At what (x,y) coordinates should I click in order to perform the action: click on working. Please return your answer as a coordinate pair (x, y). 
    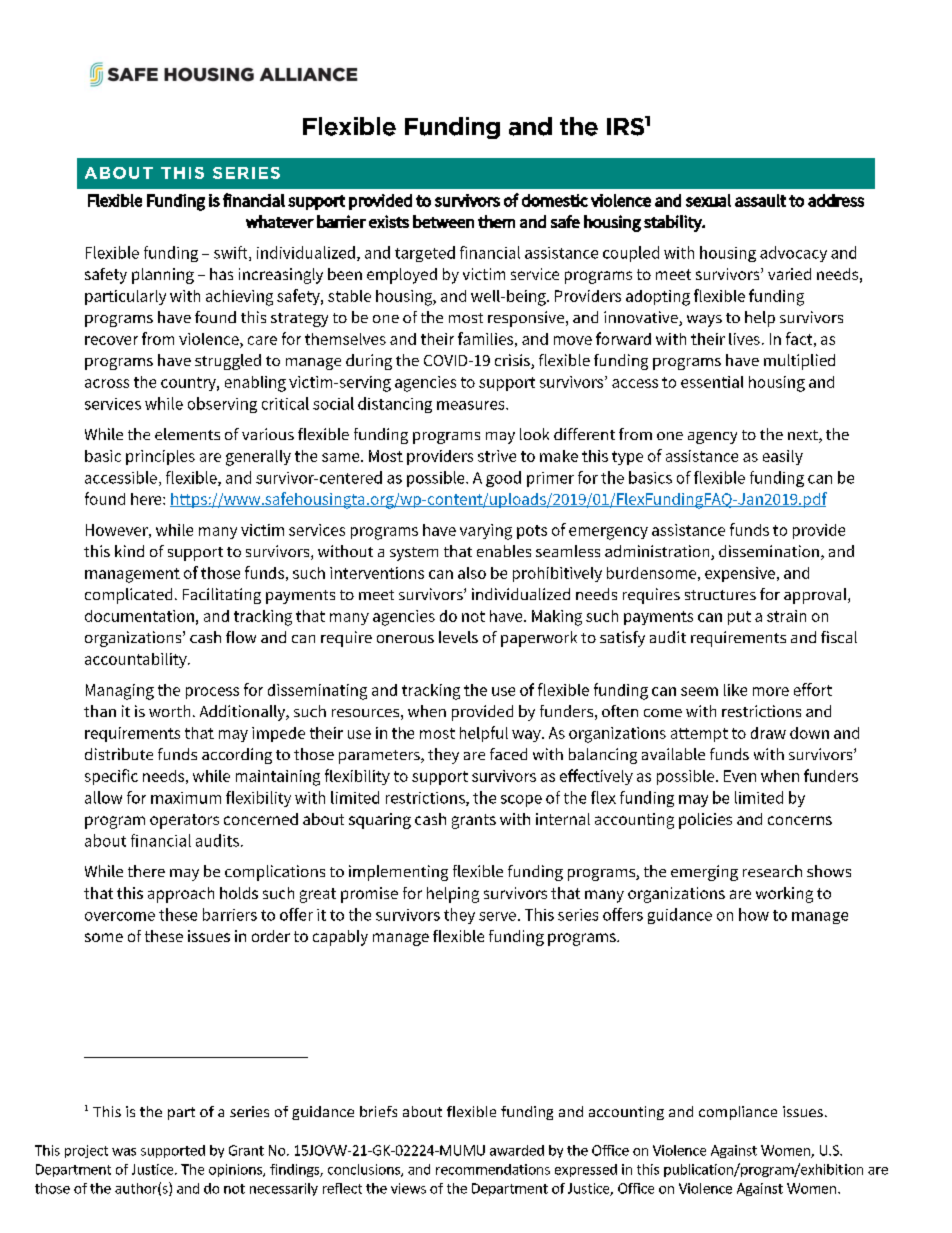
    Looking at the image, I should click on (784, 895).
